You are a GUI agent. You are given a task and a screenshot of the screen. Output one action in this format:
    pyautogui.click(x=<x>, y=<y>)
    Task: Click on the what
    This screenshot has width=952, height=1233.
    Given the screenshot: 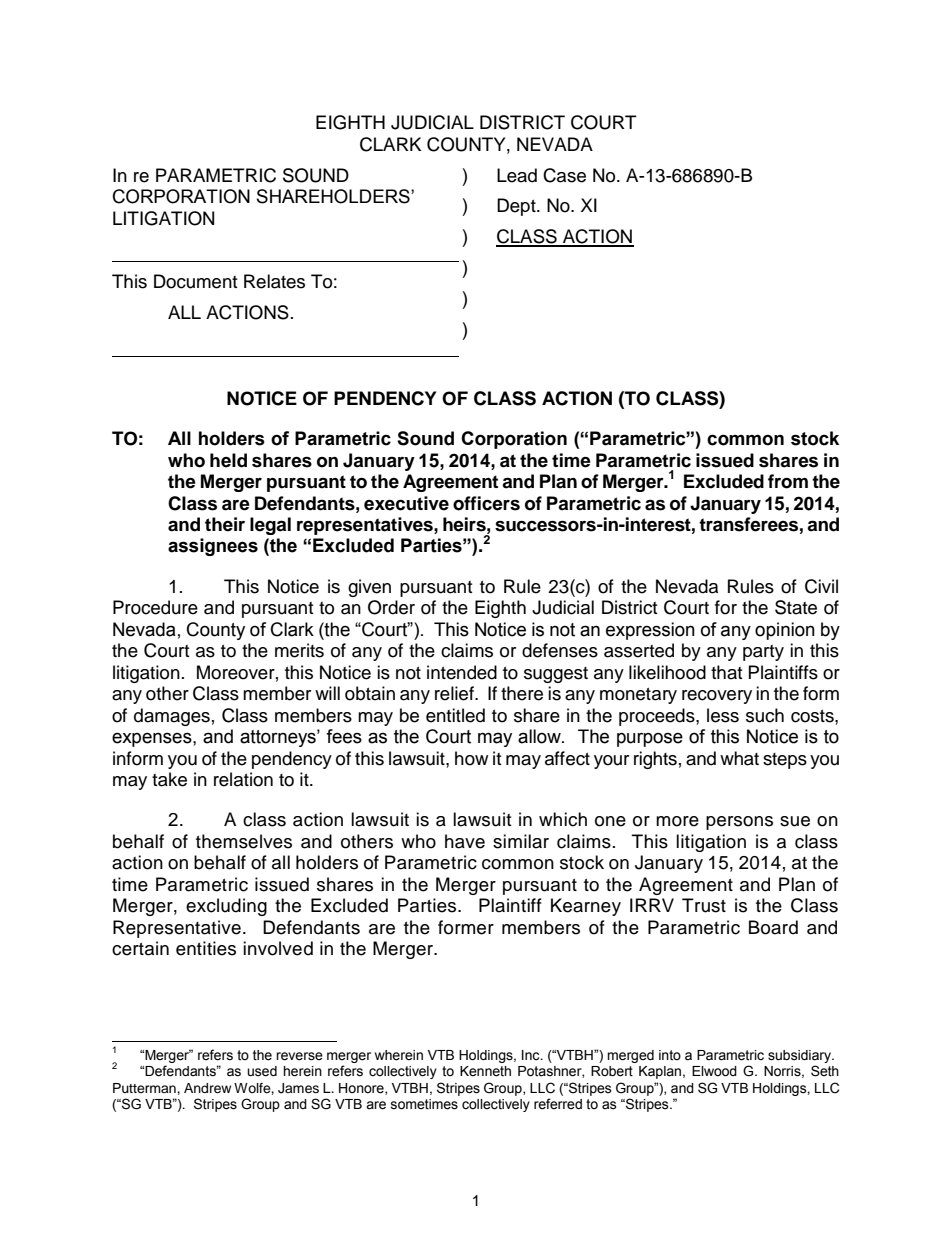 What is the action you would take?
    pyautogui.click(x=739, y=758)
